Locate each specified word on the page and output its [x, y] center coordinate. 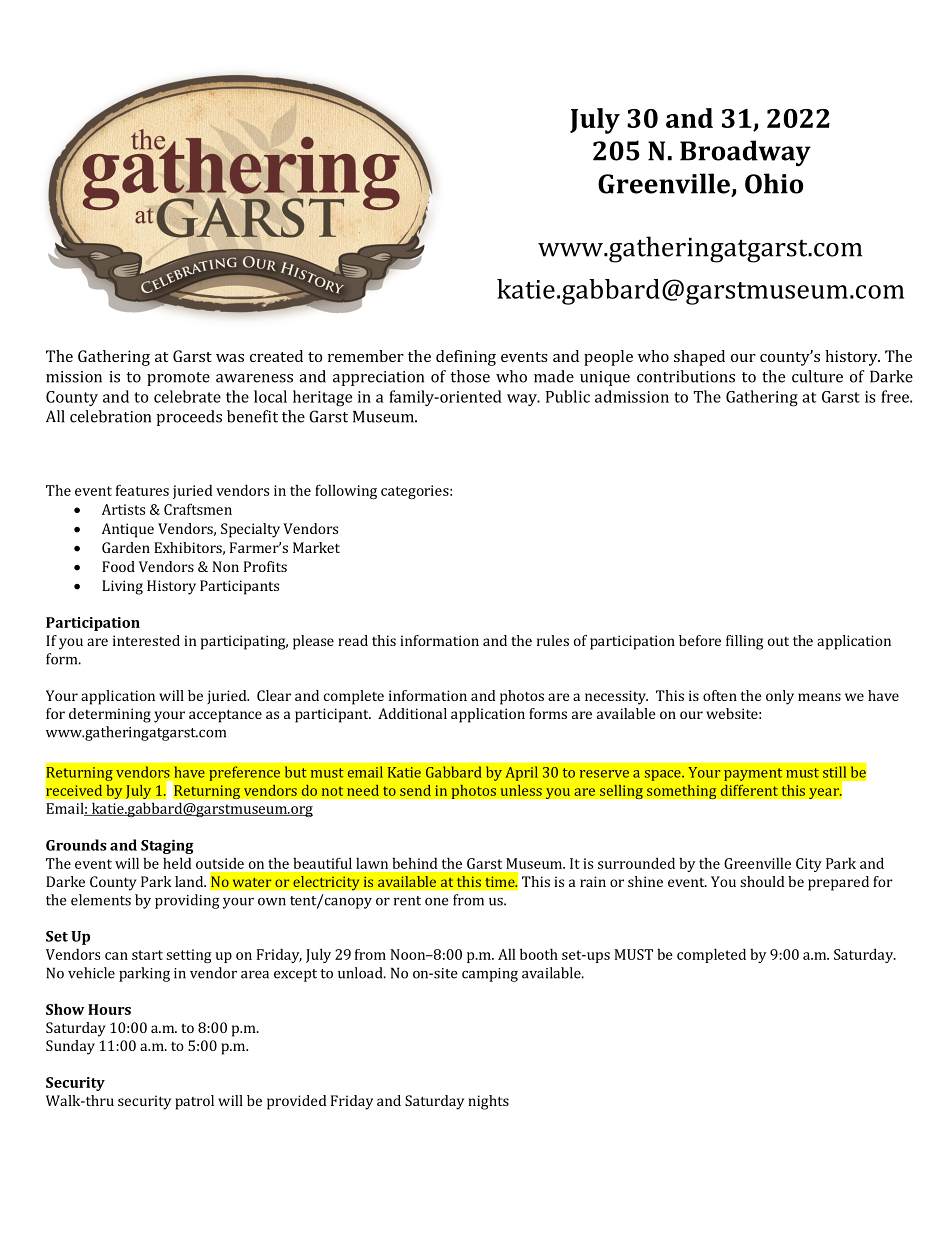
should [762, 881]
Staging [167, 847]
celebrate [187, 396]
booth [539, 954]
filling [744, 642]
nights [488, 1102]
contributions [686, 376]
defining [466, 358]
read [353, 640]
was [230, 358]
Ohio [774, 183]
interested [146, 640]
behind [415, 863]
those [470, 376]
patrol [194, 1102]
